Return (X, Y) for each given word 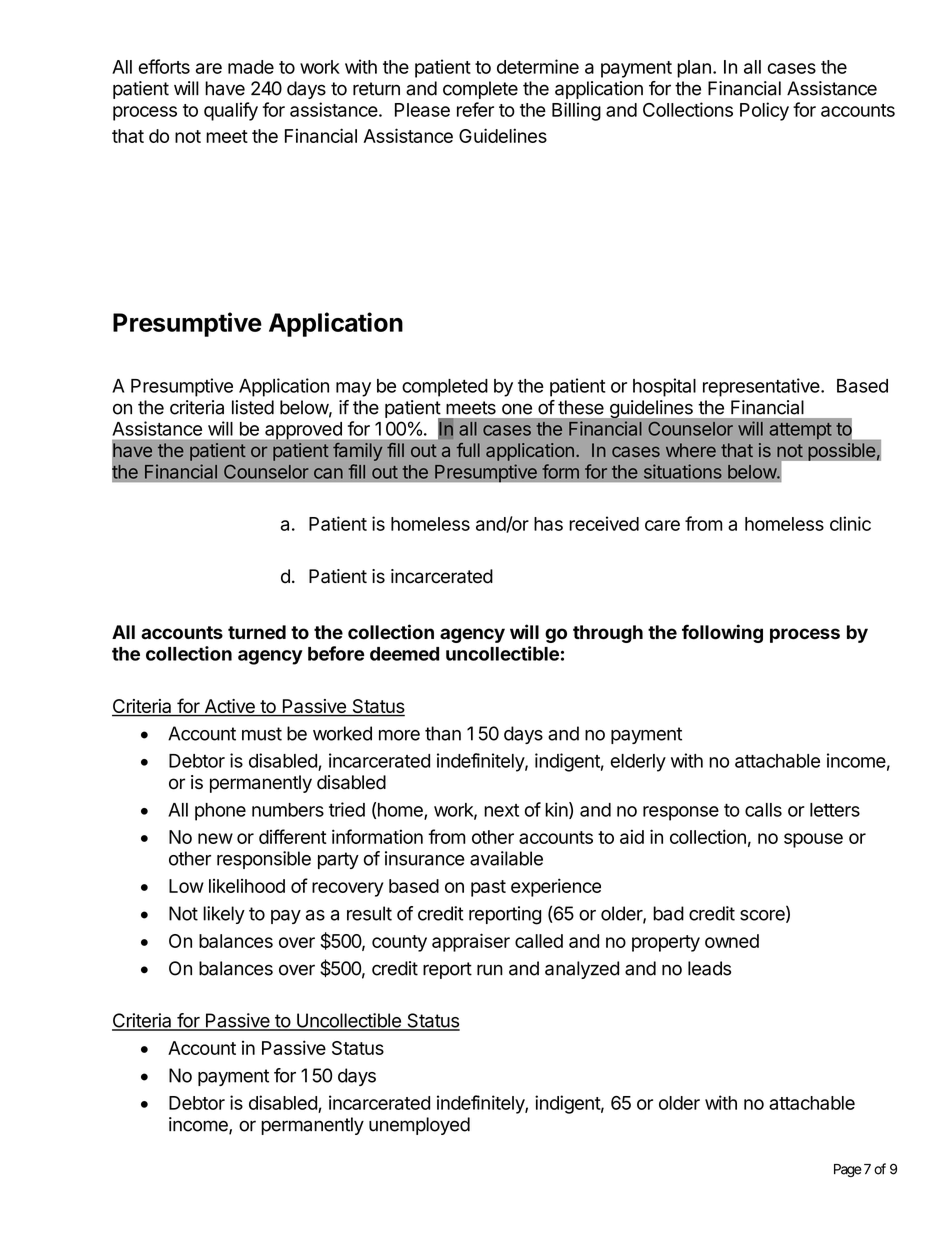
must (262, 734)
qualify (231, 111)
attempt (800, 431)
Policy (764, 111)
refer (475, 109)
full (468, 450)
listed (253, 407)
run (490, 970)
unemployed (419, 1126)
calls (763, 810)
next (501, 810)
